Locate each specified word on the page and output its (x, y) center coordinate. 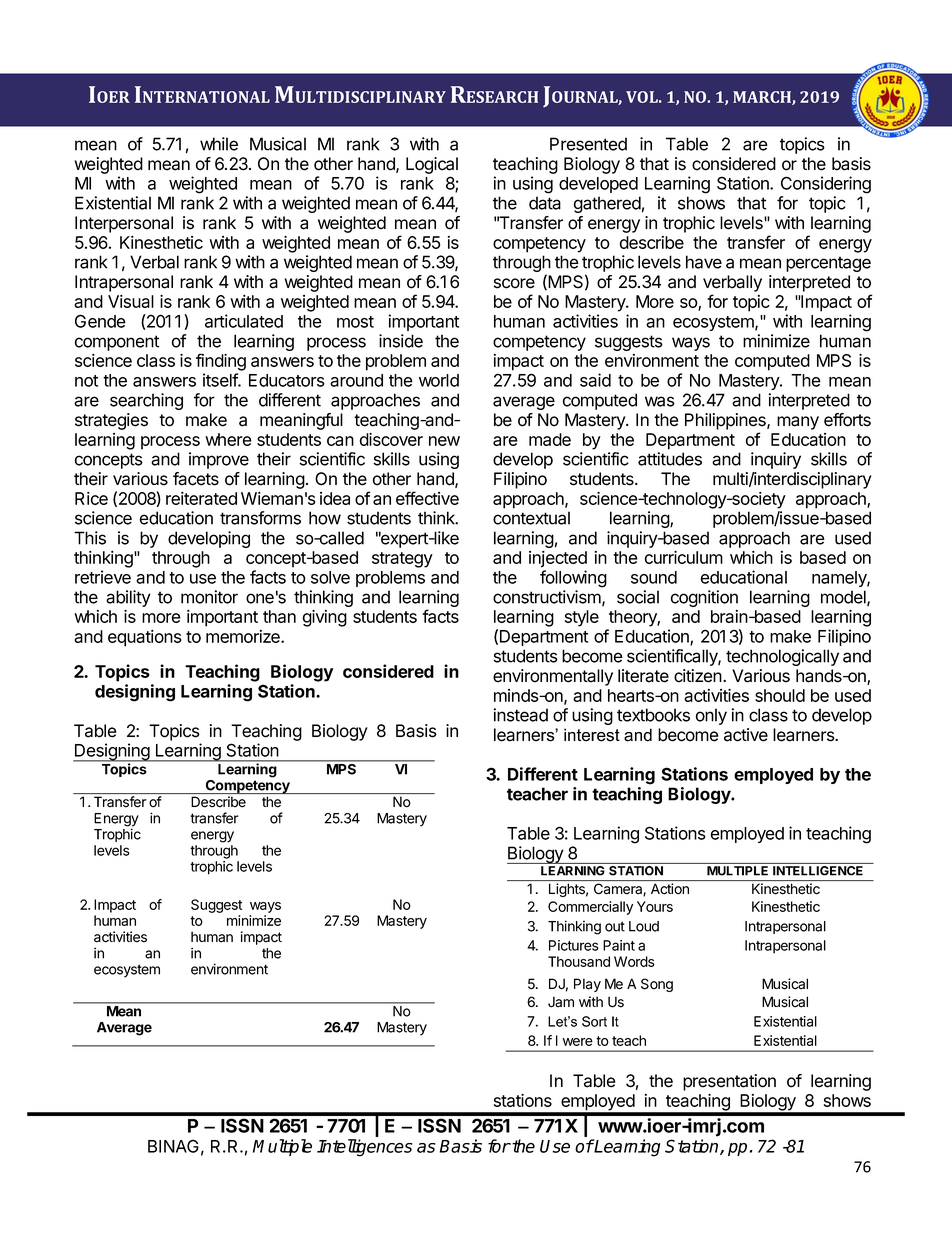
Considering (826, 185)
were (578, 1042)
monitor (209, 597)
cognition (704, 598)
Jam (561, 1002)
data (545, 203)
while (219, 144)
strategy (402, 560)
